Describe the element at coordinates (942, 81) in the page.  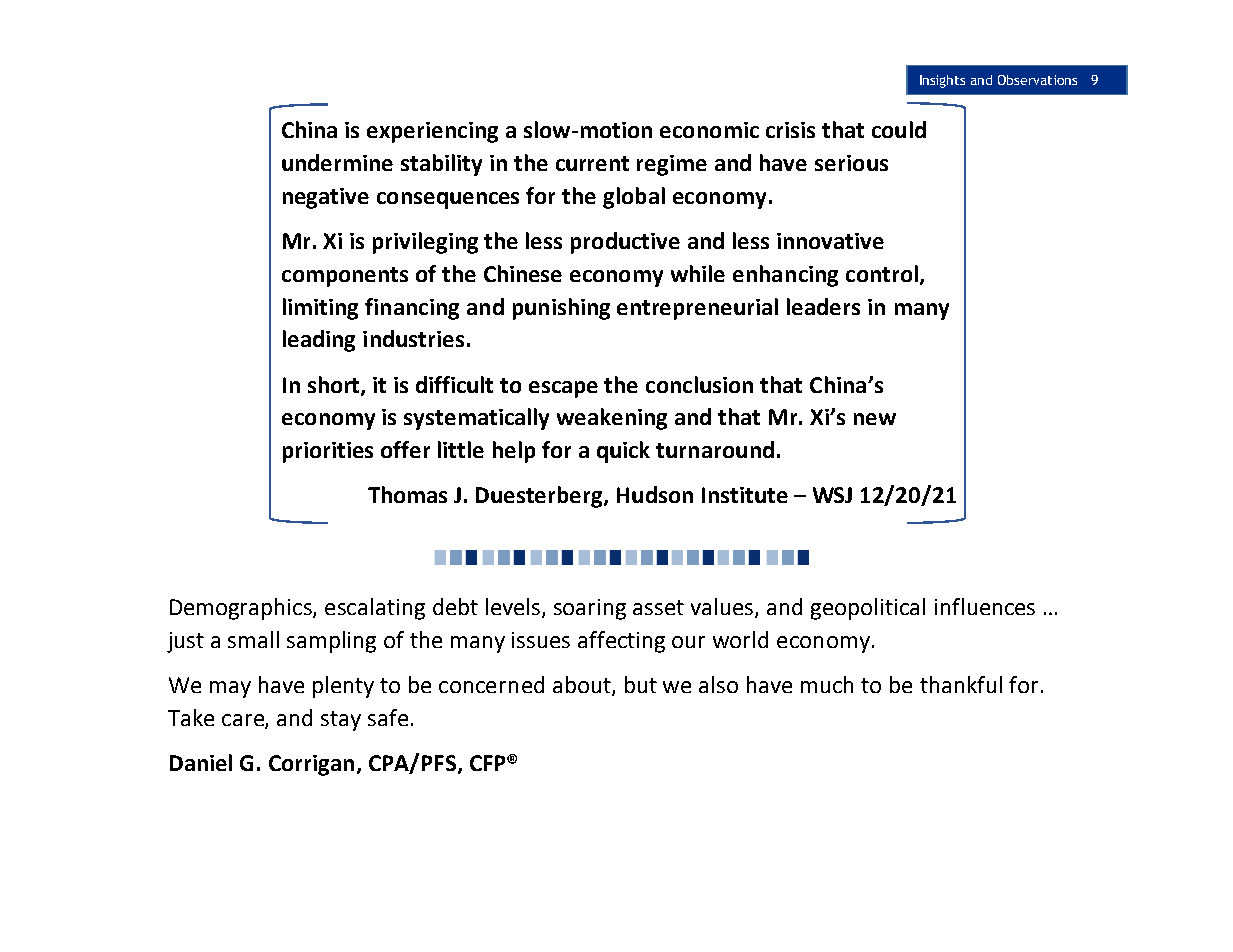
I see `Insights` at that location.
